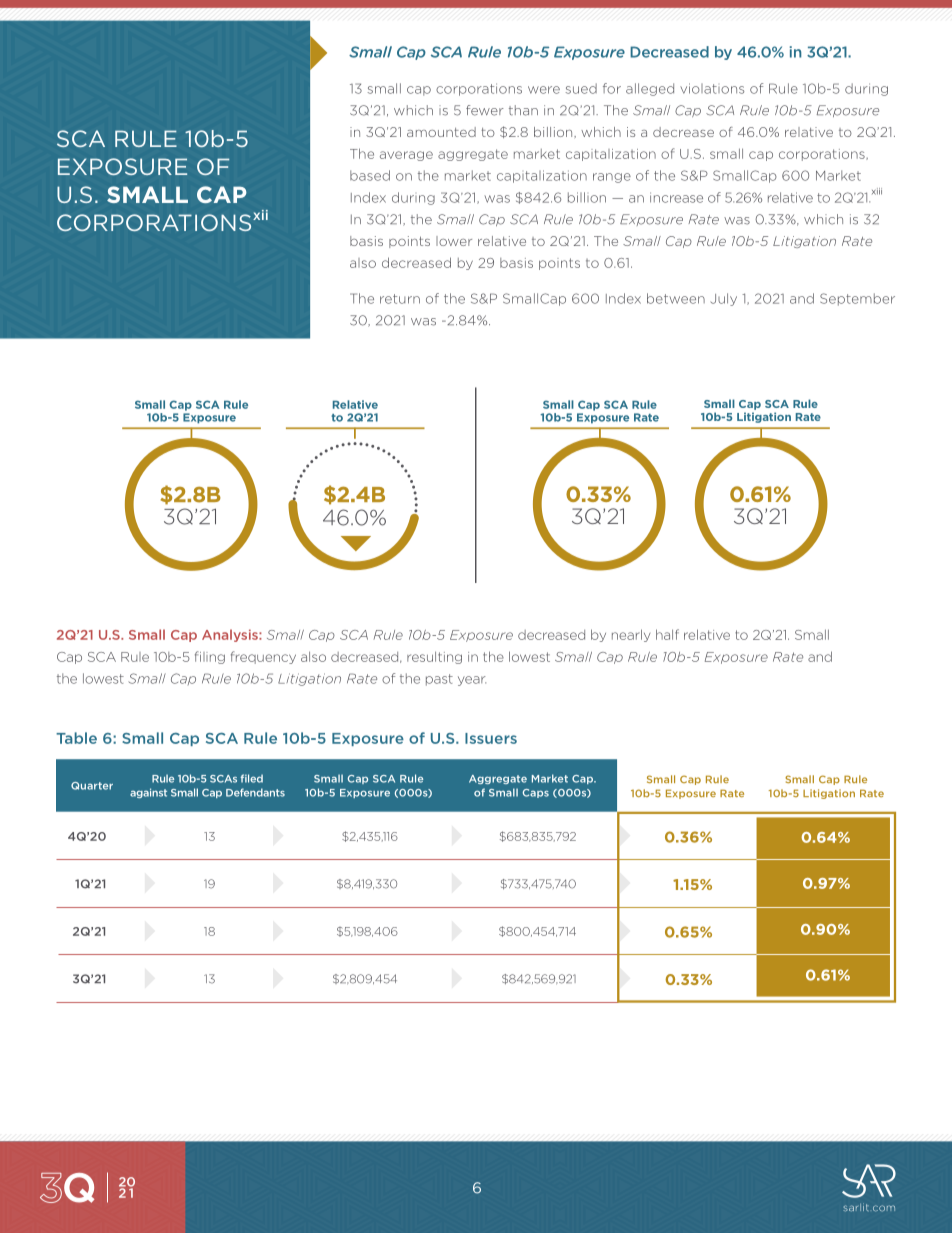  I want to click on return, so click(400, 299).
